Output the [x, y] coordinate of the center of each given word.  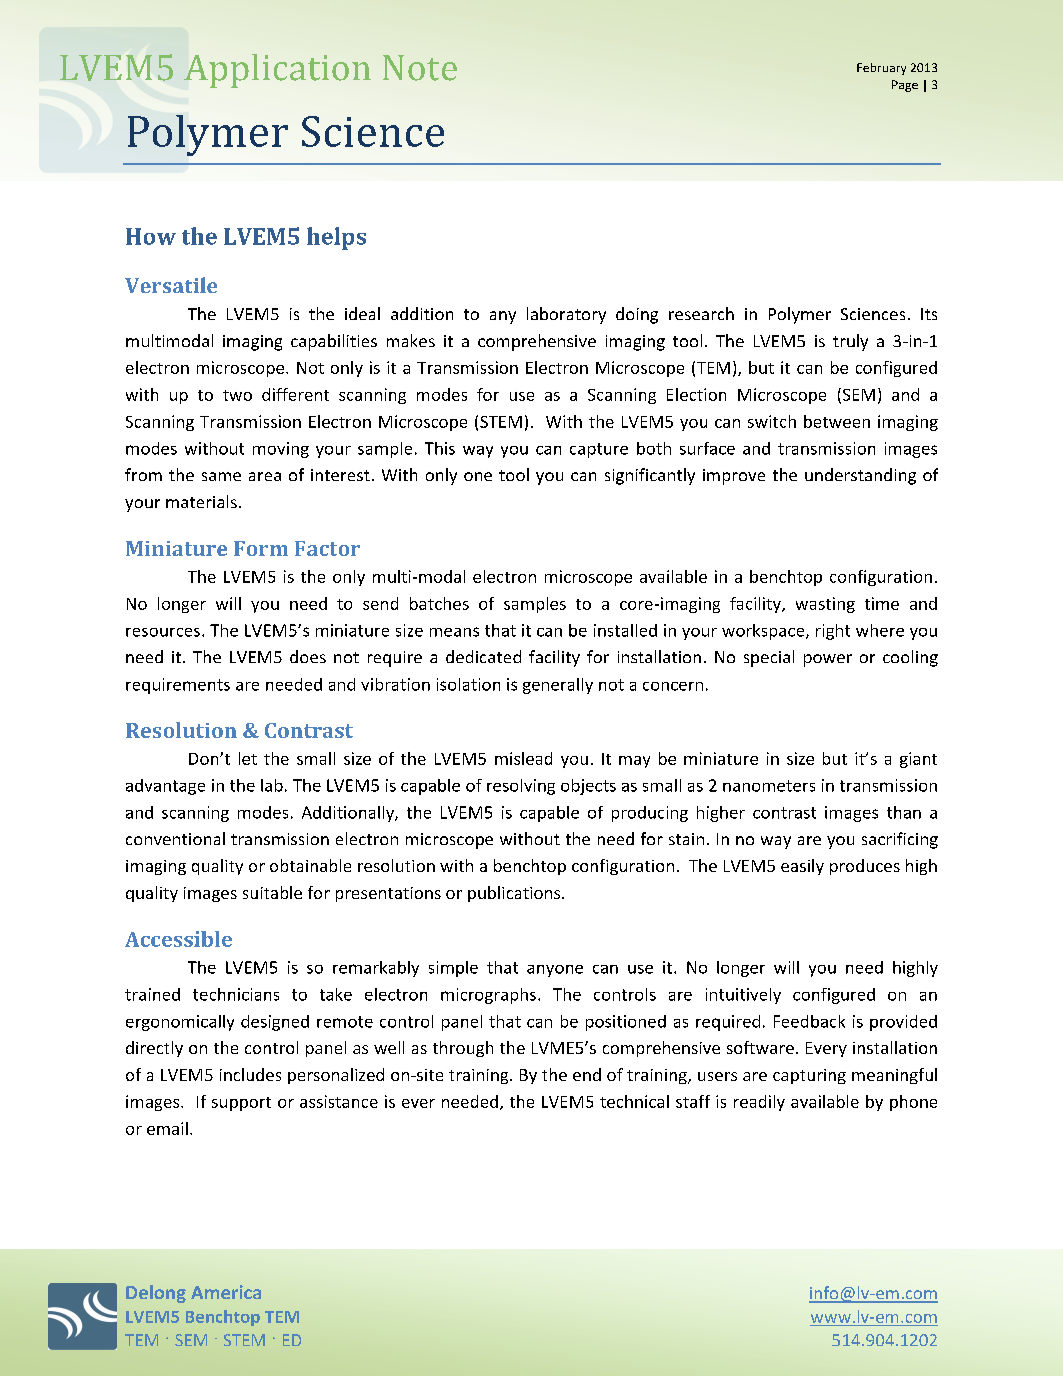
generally [558, 686]
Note [420, 68]
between [837, 421]
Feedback [809, 1021]
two [237, 395]
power [828, 660]
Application [277, 71]
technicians [236, 994]
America [226, 1292]
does [308, 656]
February [881, 69]
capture [599, 450]
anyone [555, 971]
